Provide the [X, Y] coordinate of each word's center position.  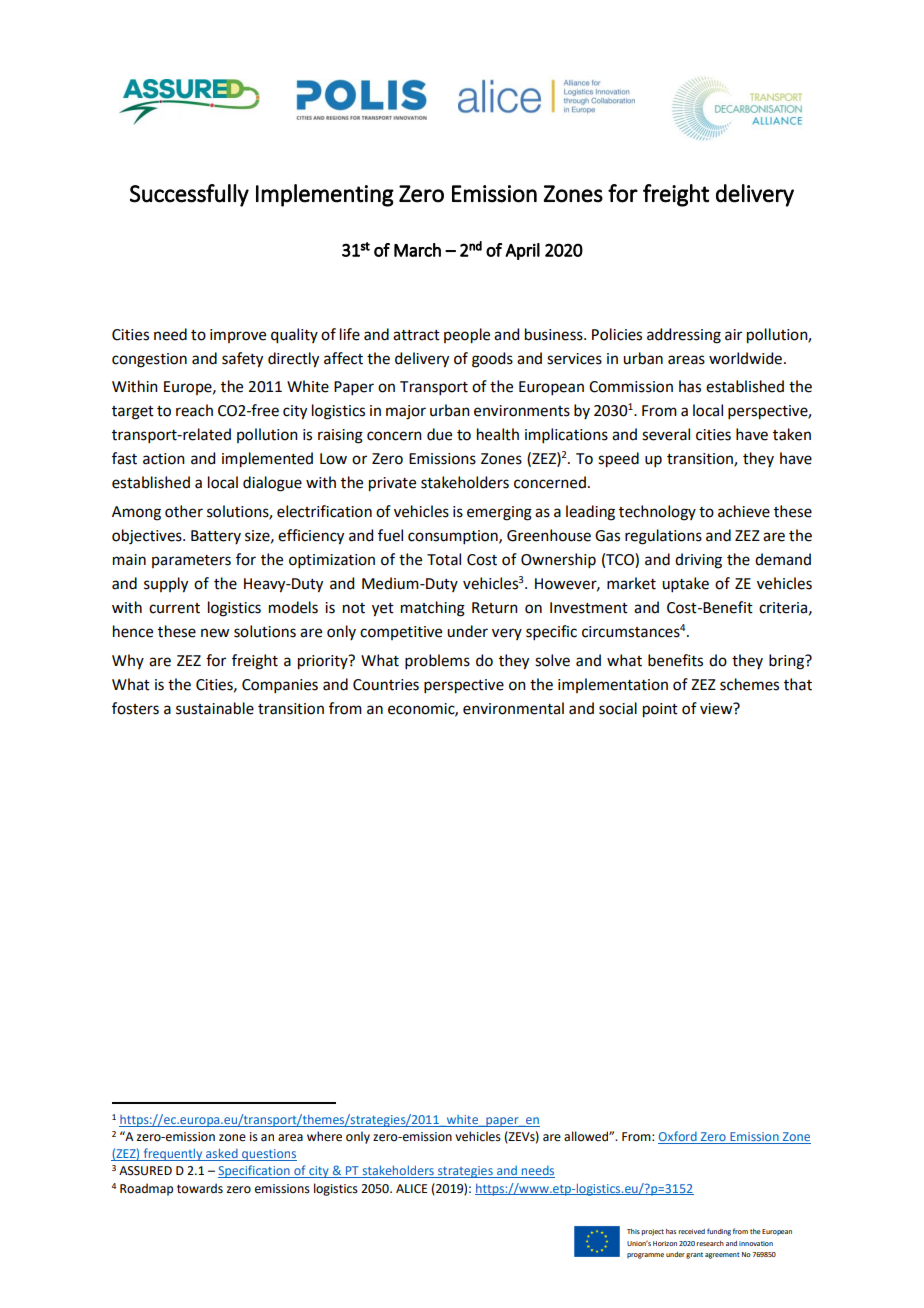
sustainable [215, 708]
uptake [685, 584]
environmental [513, 708]
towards [200, 1188]
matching [433, 609]
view [717, 708]
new [215, 633]
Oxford [678, 1137]
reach [194, 410]
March [417, 250]
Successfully [189, 195]
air [733, 335]
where [324, 1136]
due [439, 434]
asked [222, 1154]
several [666, 434]
